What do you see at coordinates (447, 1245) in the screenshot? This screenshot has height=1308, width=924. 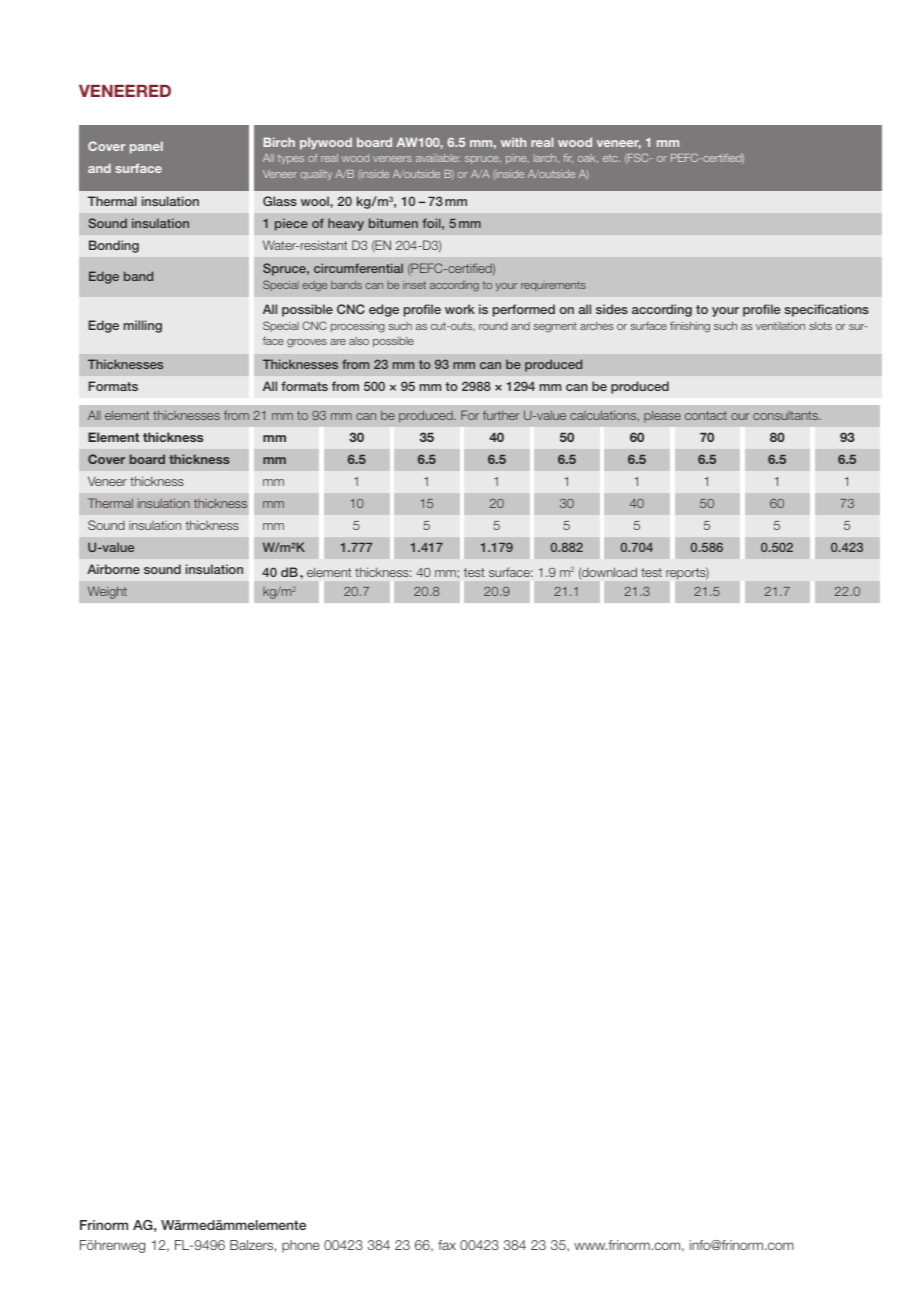 I see `fax` at bounding box center [447, 1245].
